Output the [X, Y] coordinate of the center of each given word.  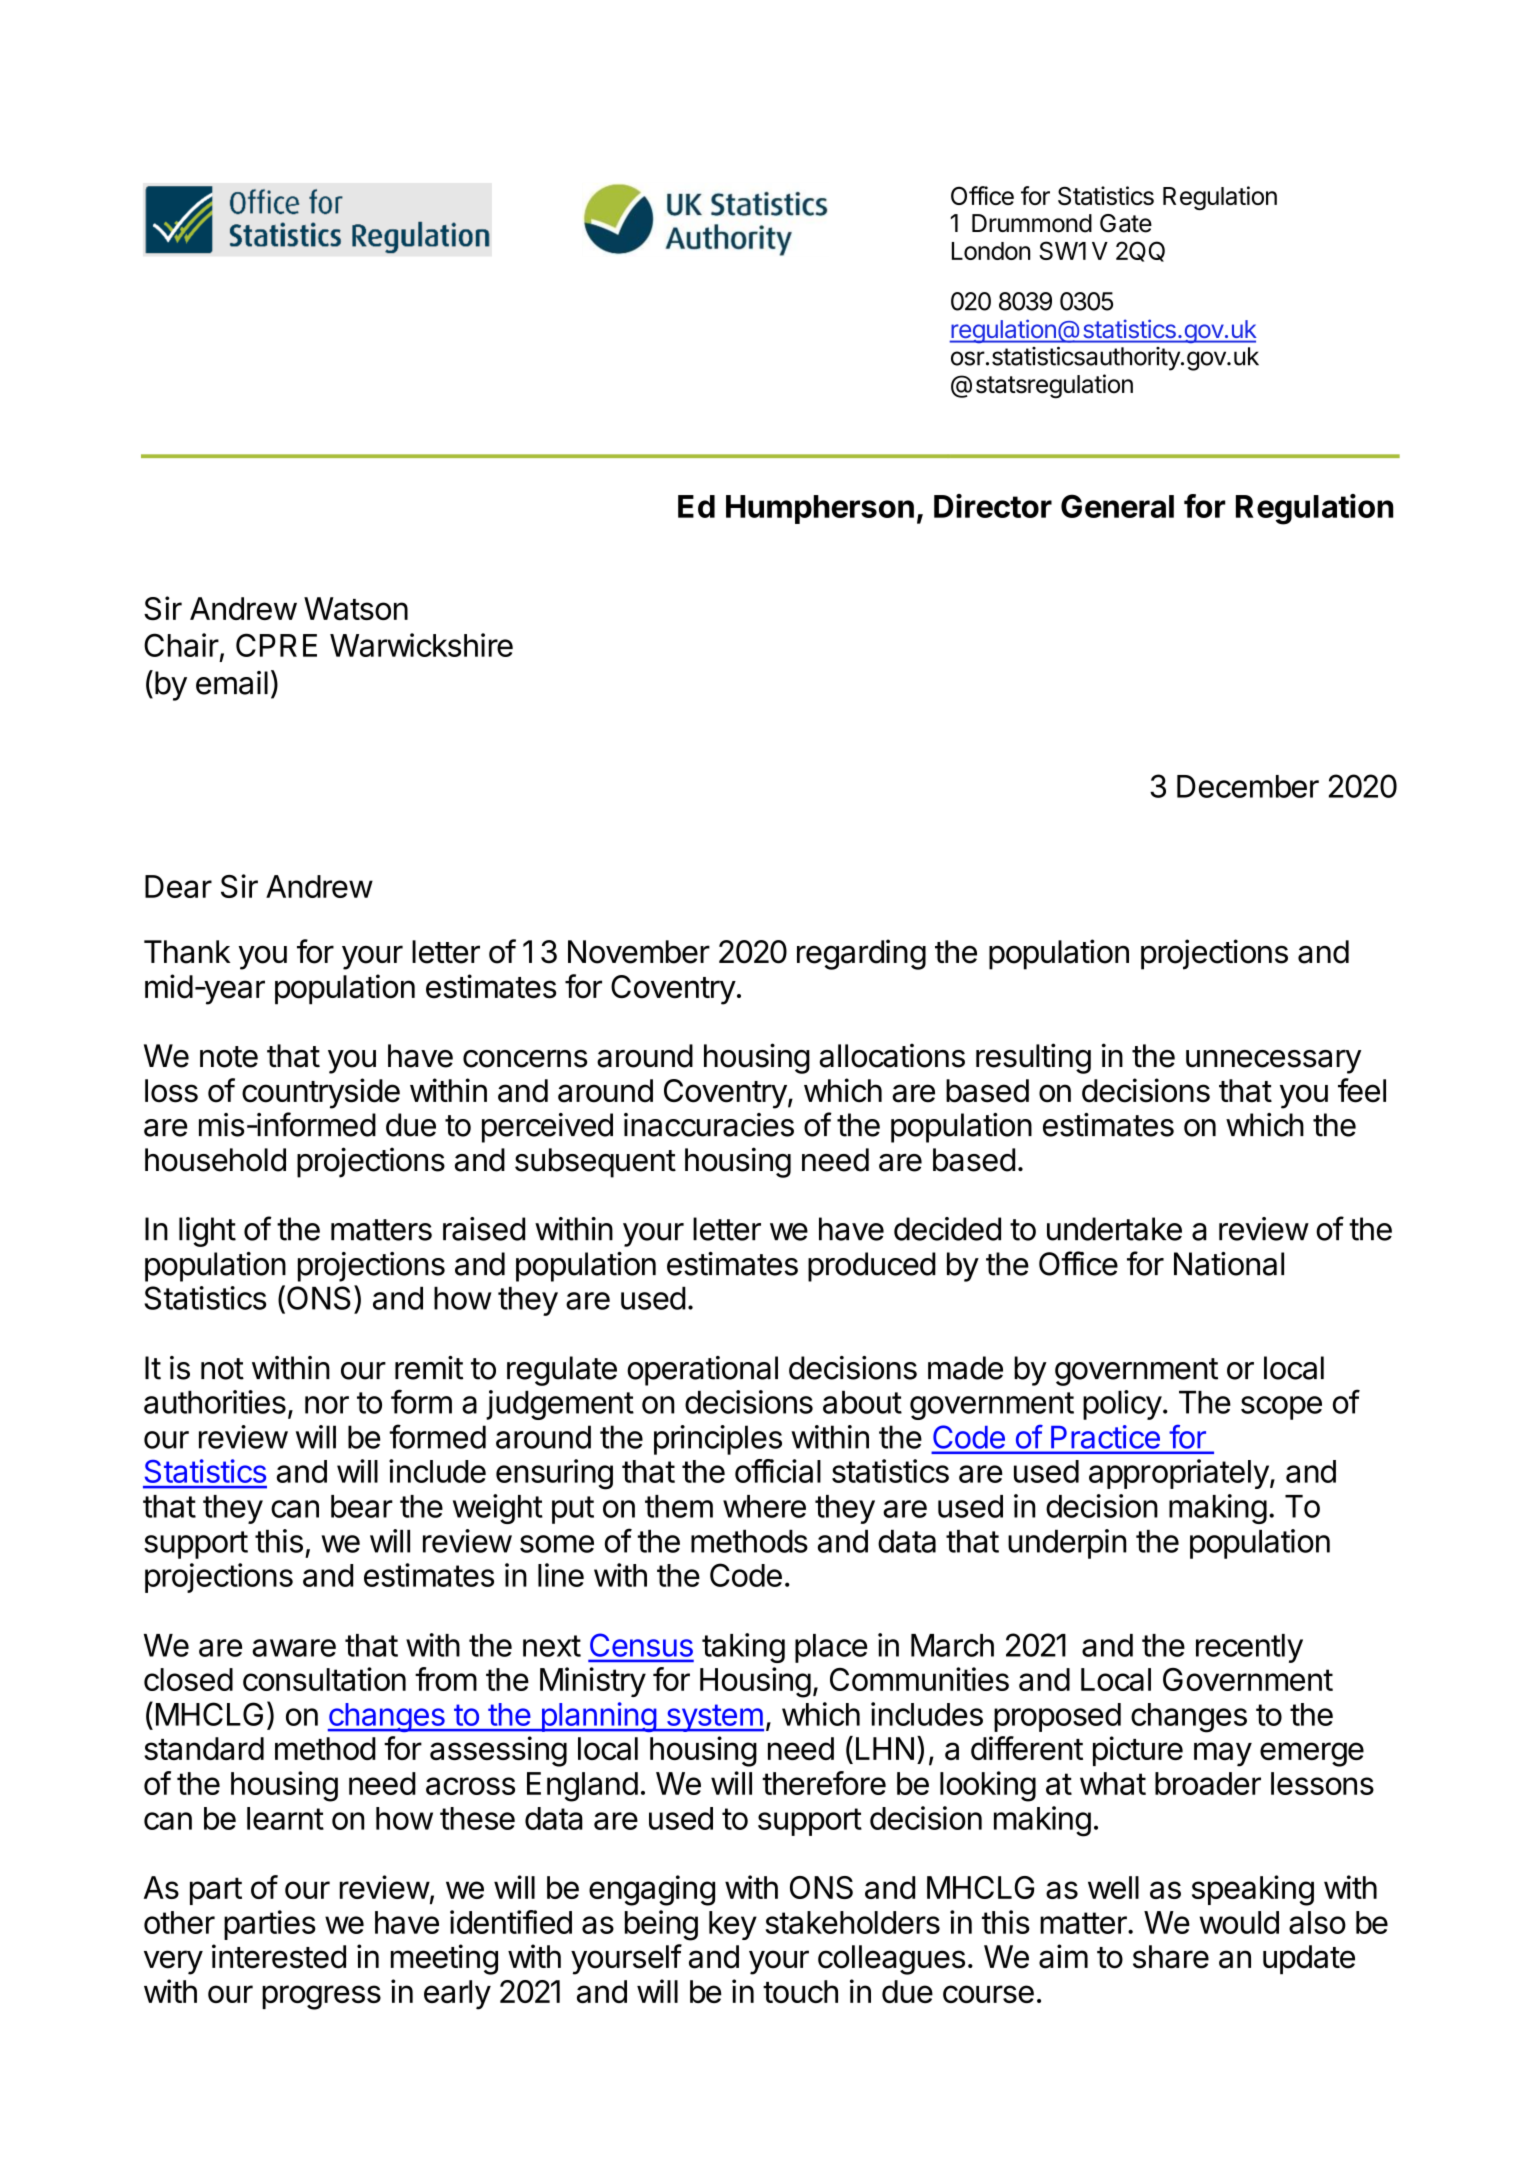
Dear [178, 886]
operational [702, 1371]
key [733, 1925]
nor [327, 1405]
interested [279, 1956]
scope [1281, 1408]
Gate [1126, 223]
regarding [861, 954]
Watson [356, 608]
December [1248, 786]
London [991, 251]
